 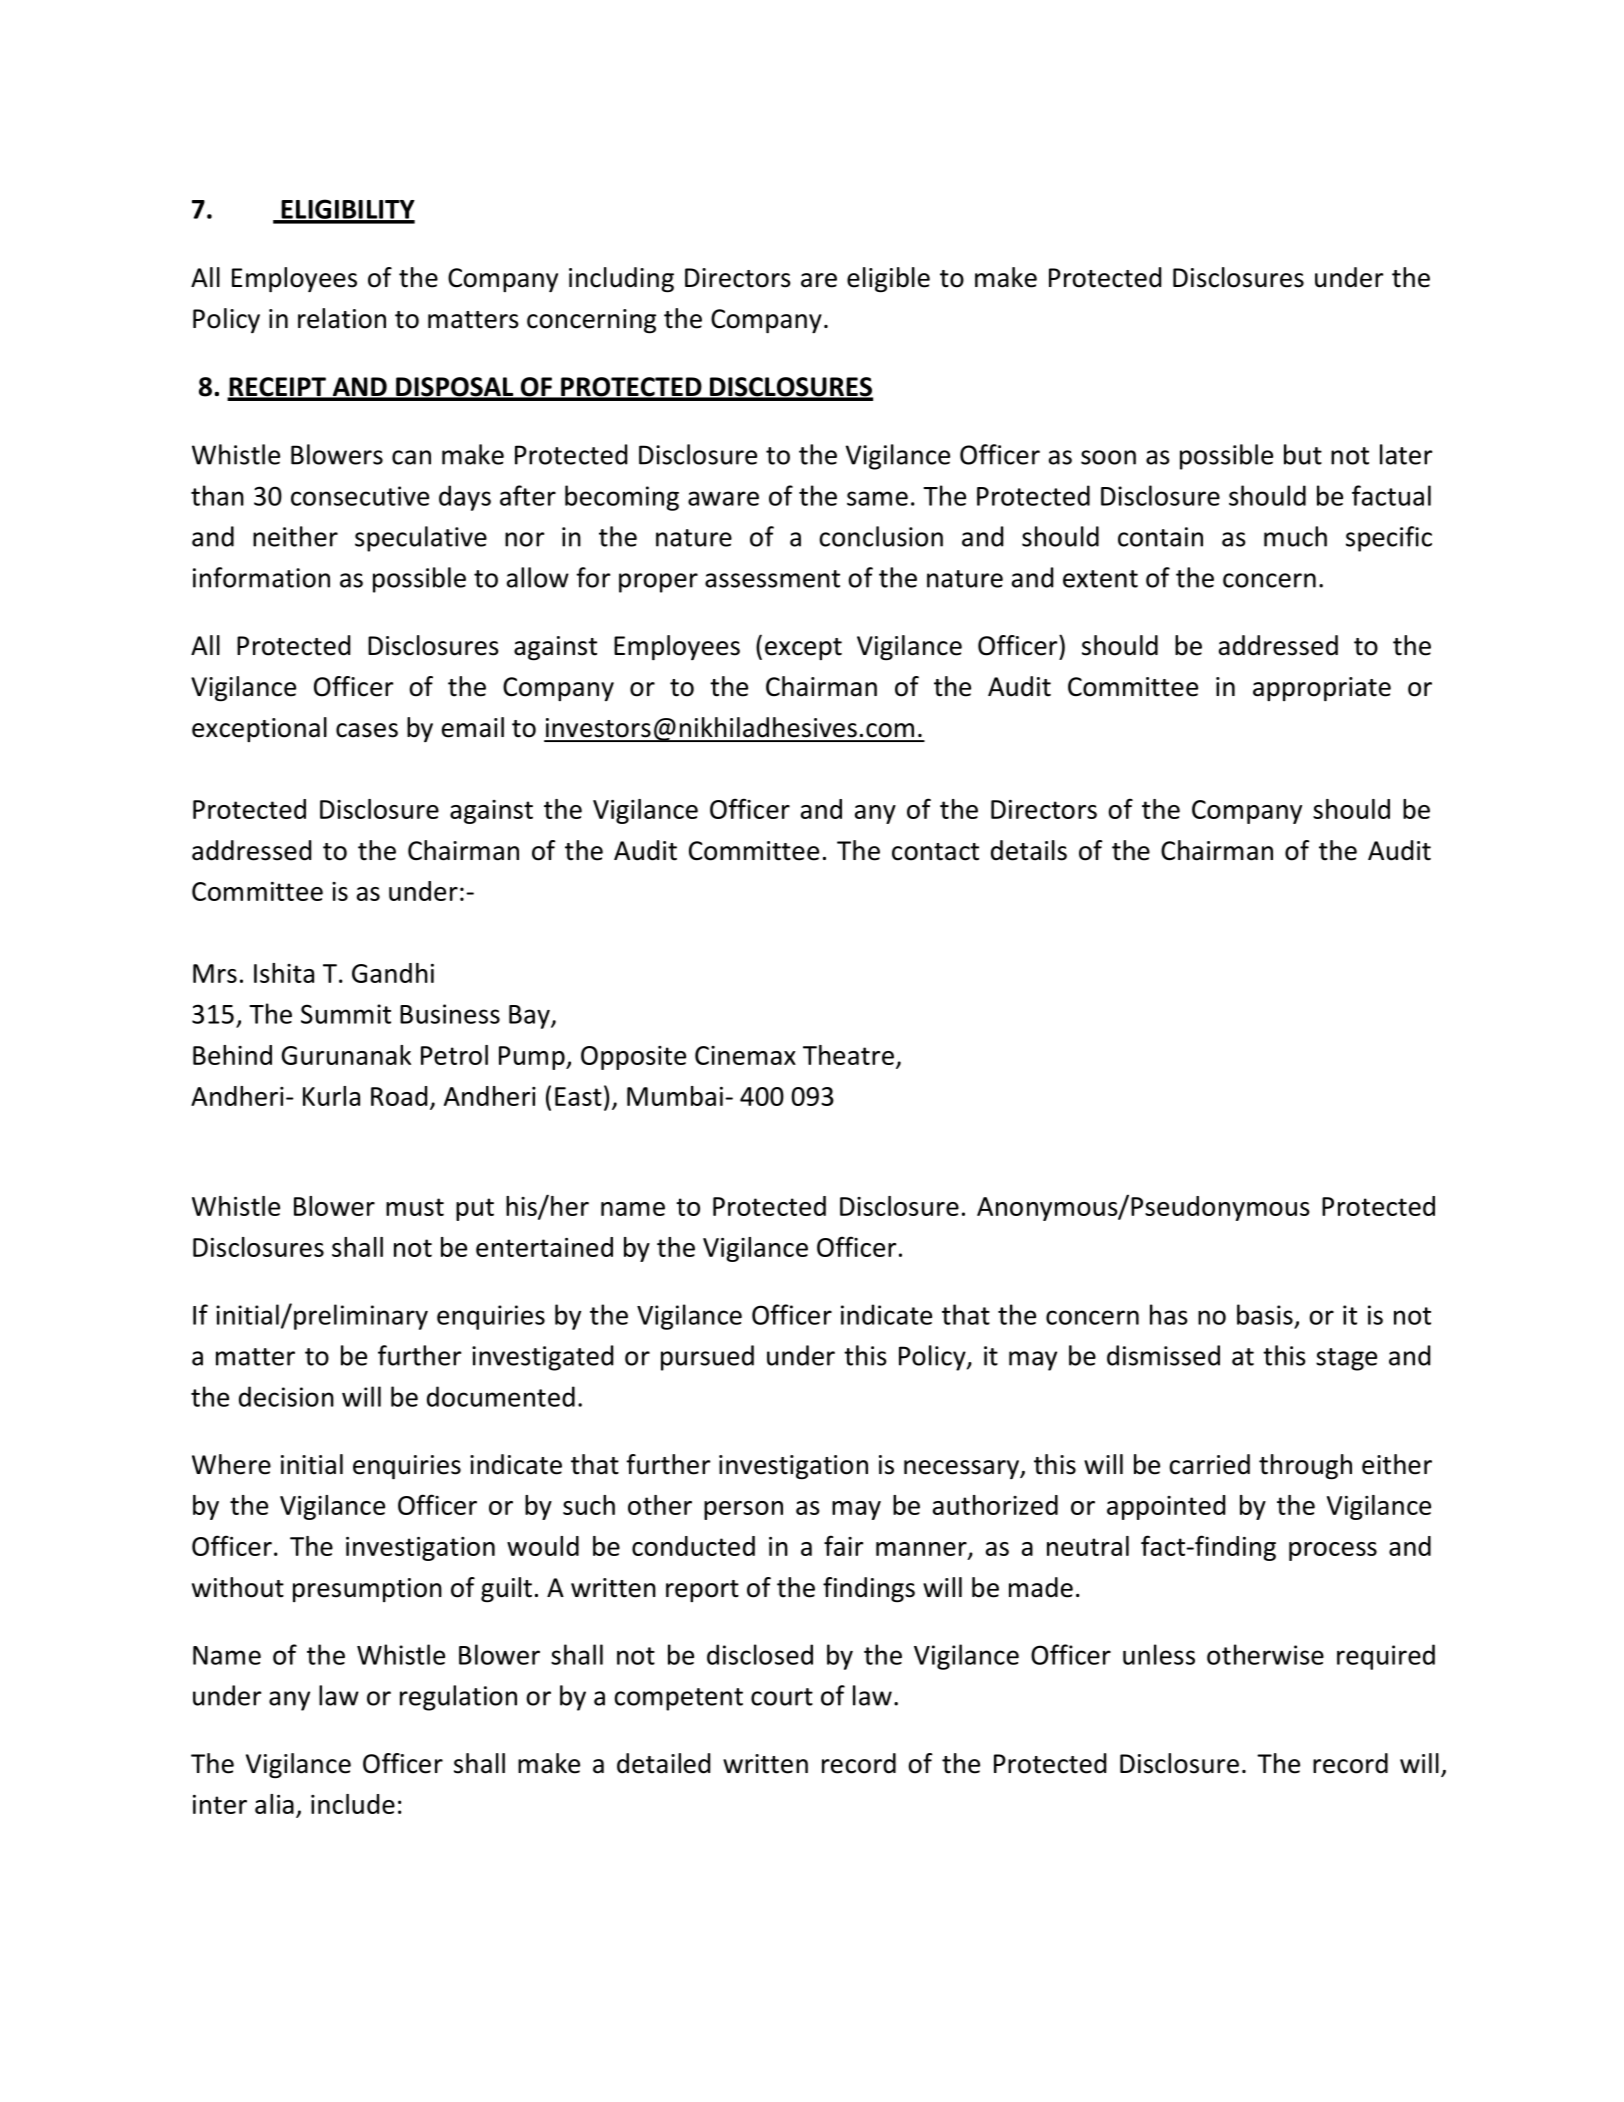 What do you see at coordinates (353, 1804) in the document?
I see `include` at bounding box center [353, 1804].
